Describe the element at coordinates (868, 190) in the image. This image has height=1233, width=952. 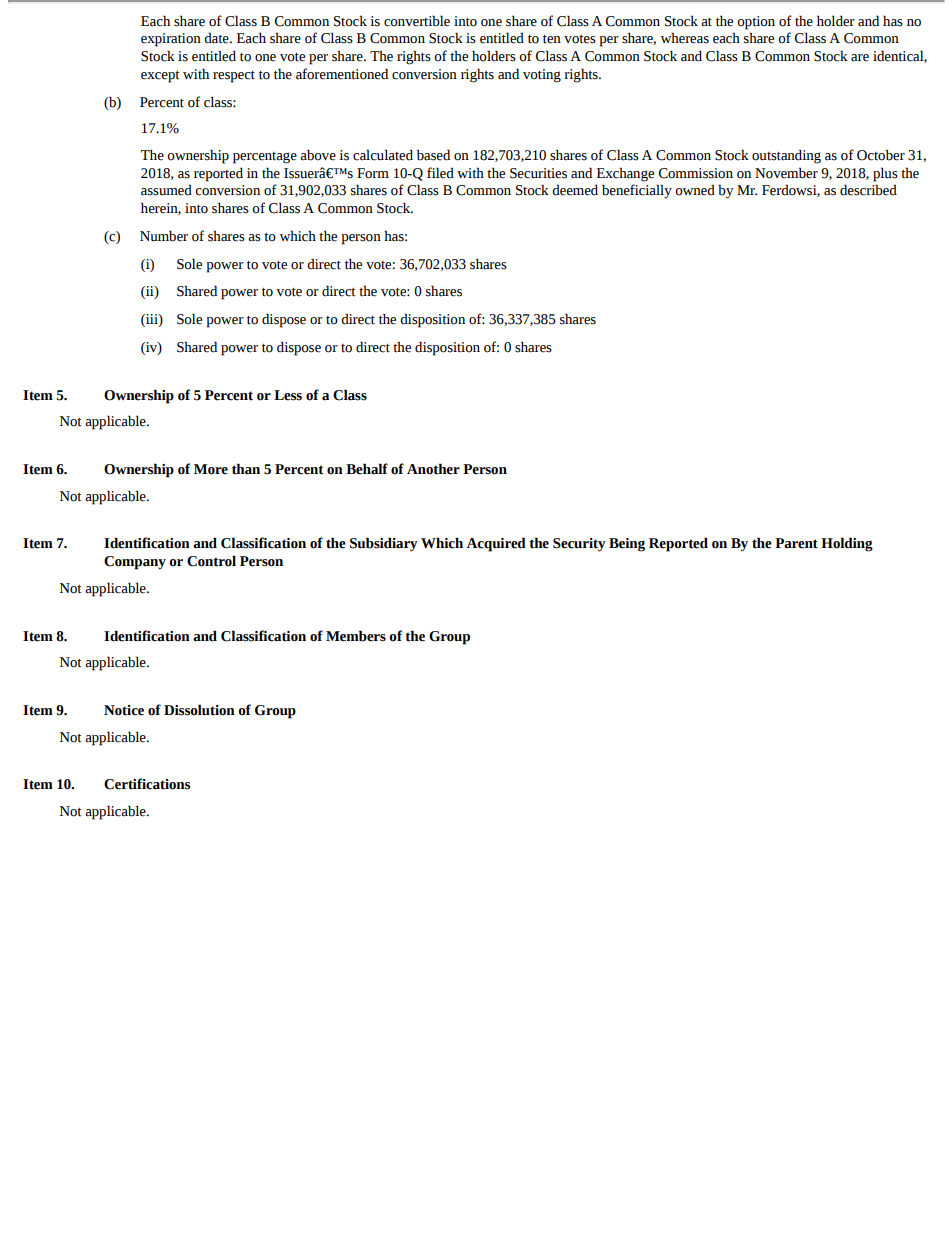
I see `described` at that location.
